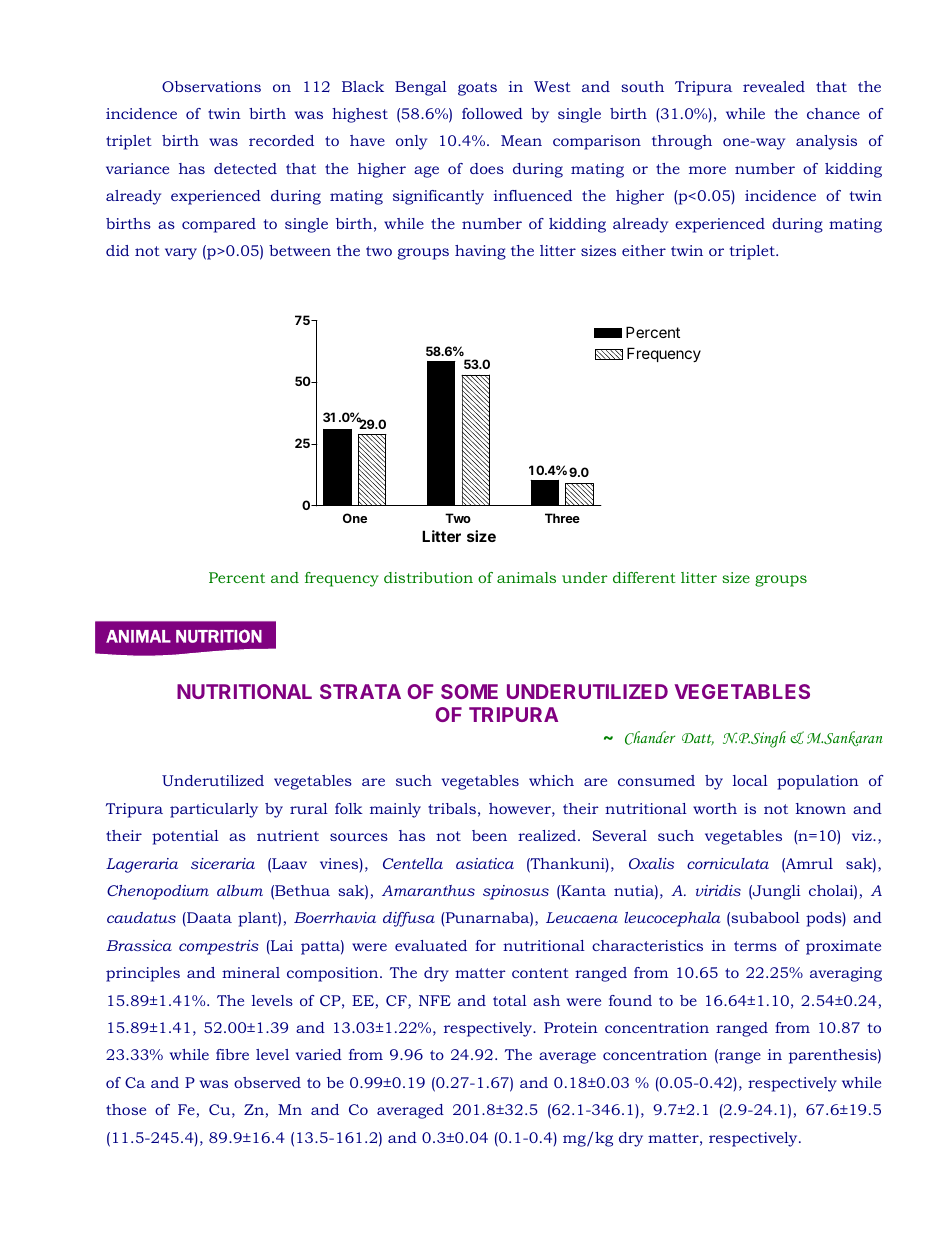 This screenshot has width=952, height=1233. Describe the element at coordinates (360, 691) in the screenshot. I see `STRATA` at that location.
